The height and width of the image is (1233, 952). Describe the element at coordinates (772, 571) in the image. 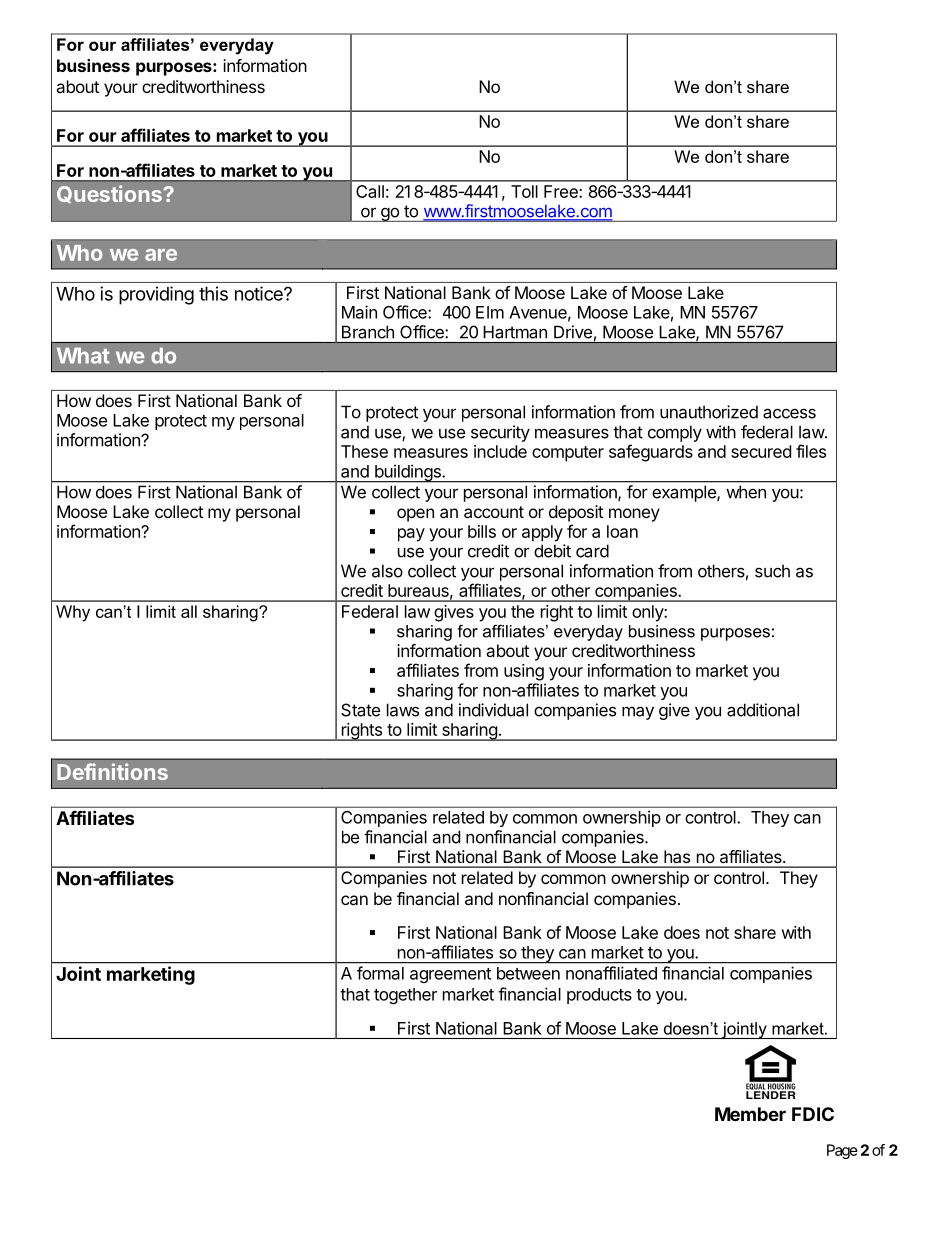

I see `such` at that location.
